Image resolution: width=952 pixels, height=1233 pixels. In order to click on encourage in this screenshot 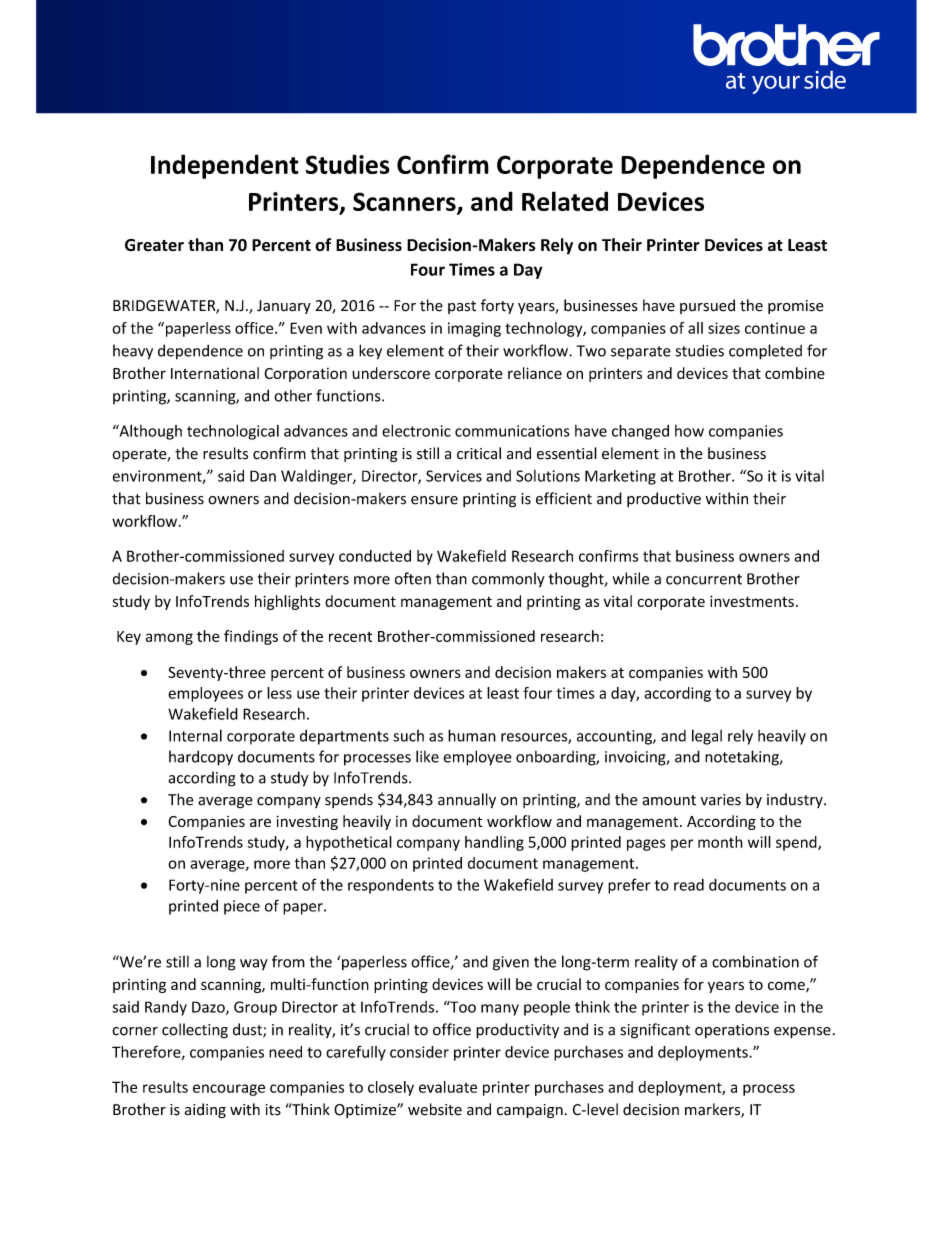, I will do `click(229, 1090)`.
